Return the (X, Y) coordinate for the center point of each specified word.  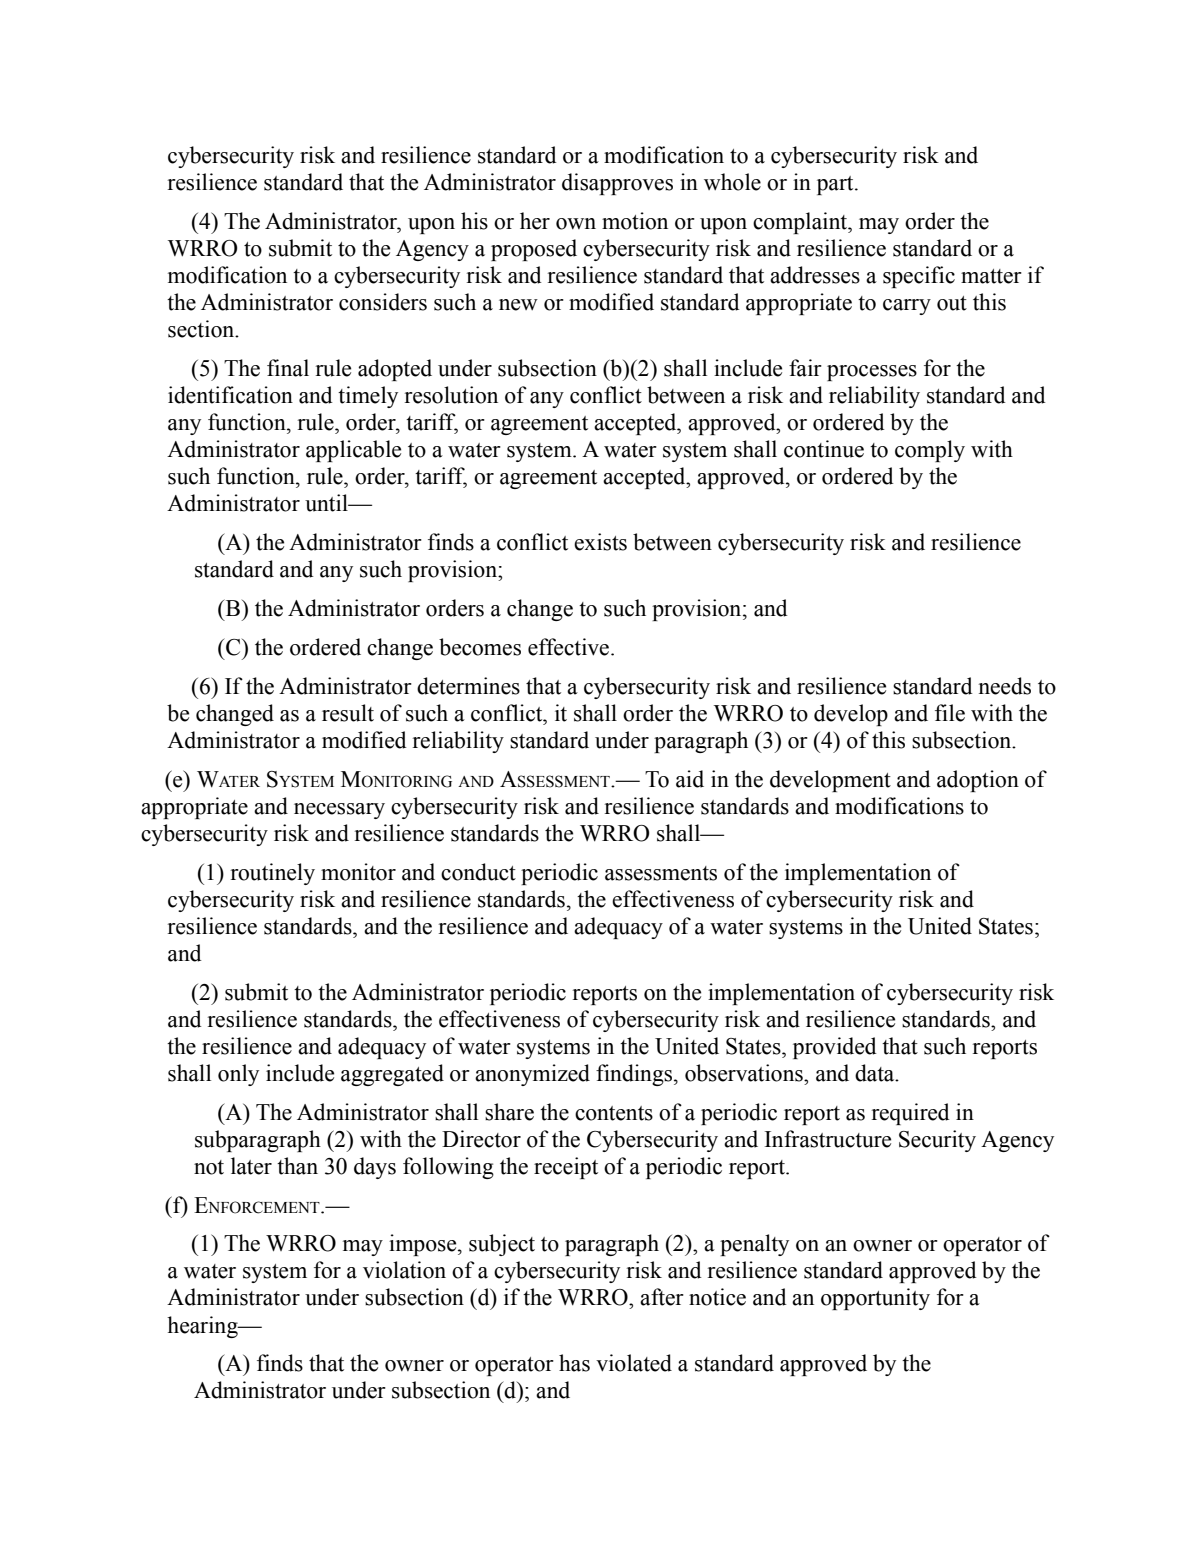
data (876, 1073)
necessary (339, 811)
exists (600, 542)
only (238, 1075)
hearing (203, 1327)
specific (919, 277)
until (327, 503)
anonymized (532, 1075)
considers (383, 302)
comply (930, 451)
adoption (978, 781)
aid (690, 779)
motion (635, 221)
